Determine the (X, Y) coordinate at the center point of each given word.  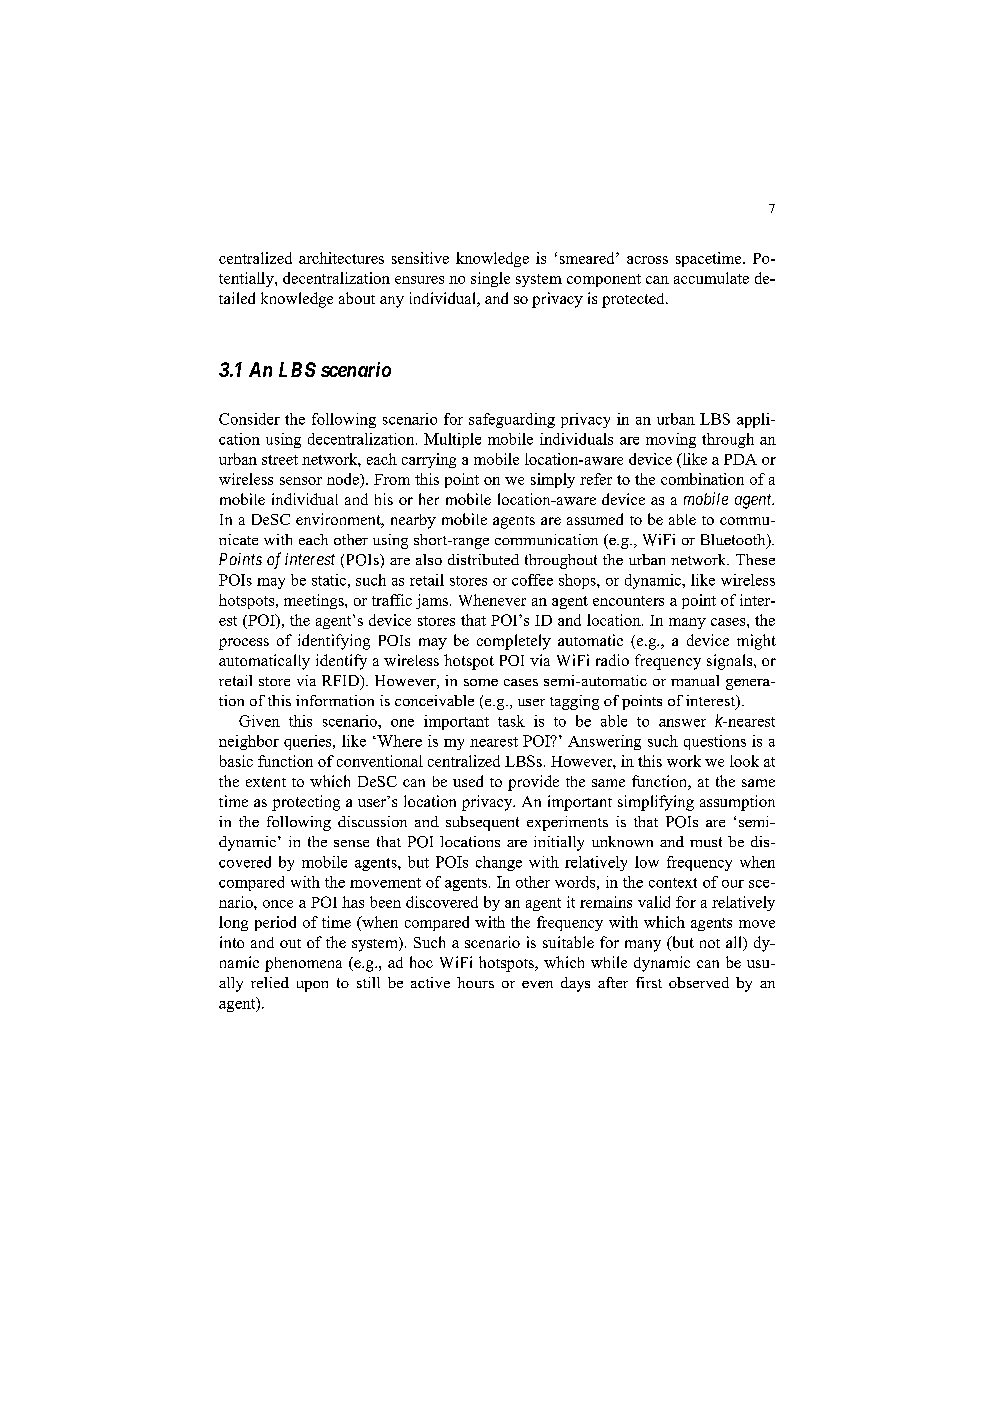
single (490, 279)
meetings (315, 601)
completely (514, 642)
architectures (341, 258)
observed (699, 982)
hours (475, 982)
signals (731, 662)
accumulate (711, 278)
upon (312, 986)
